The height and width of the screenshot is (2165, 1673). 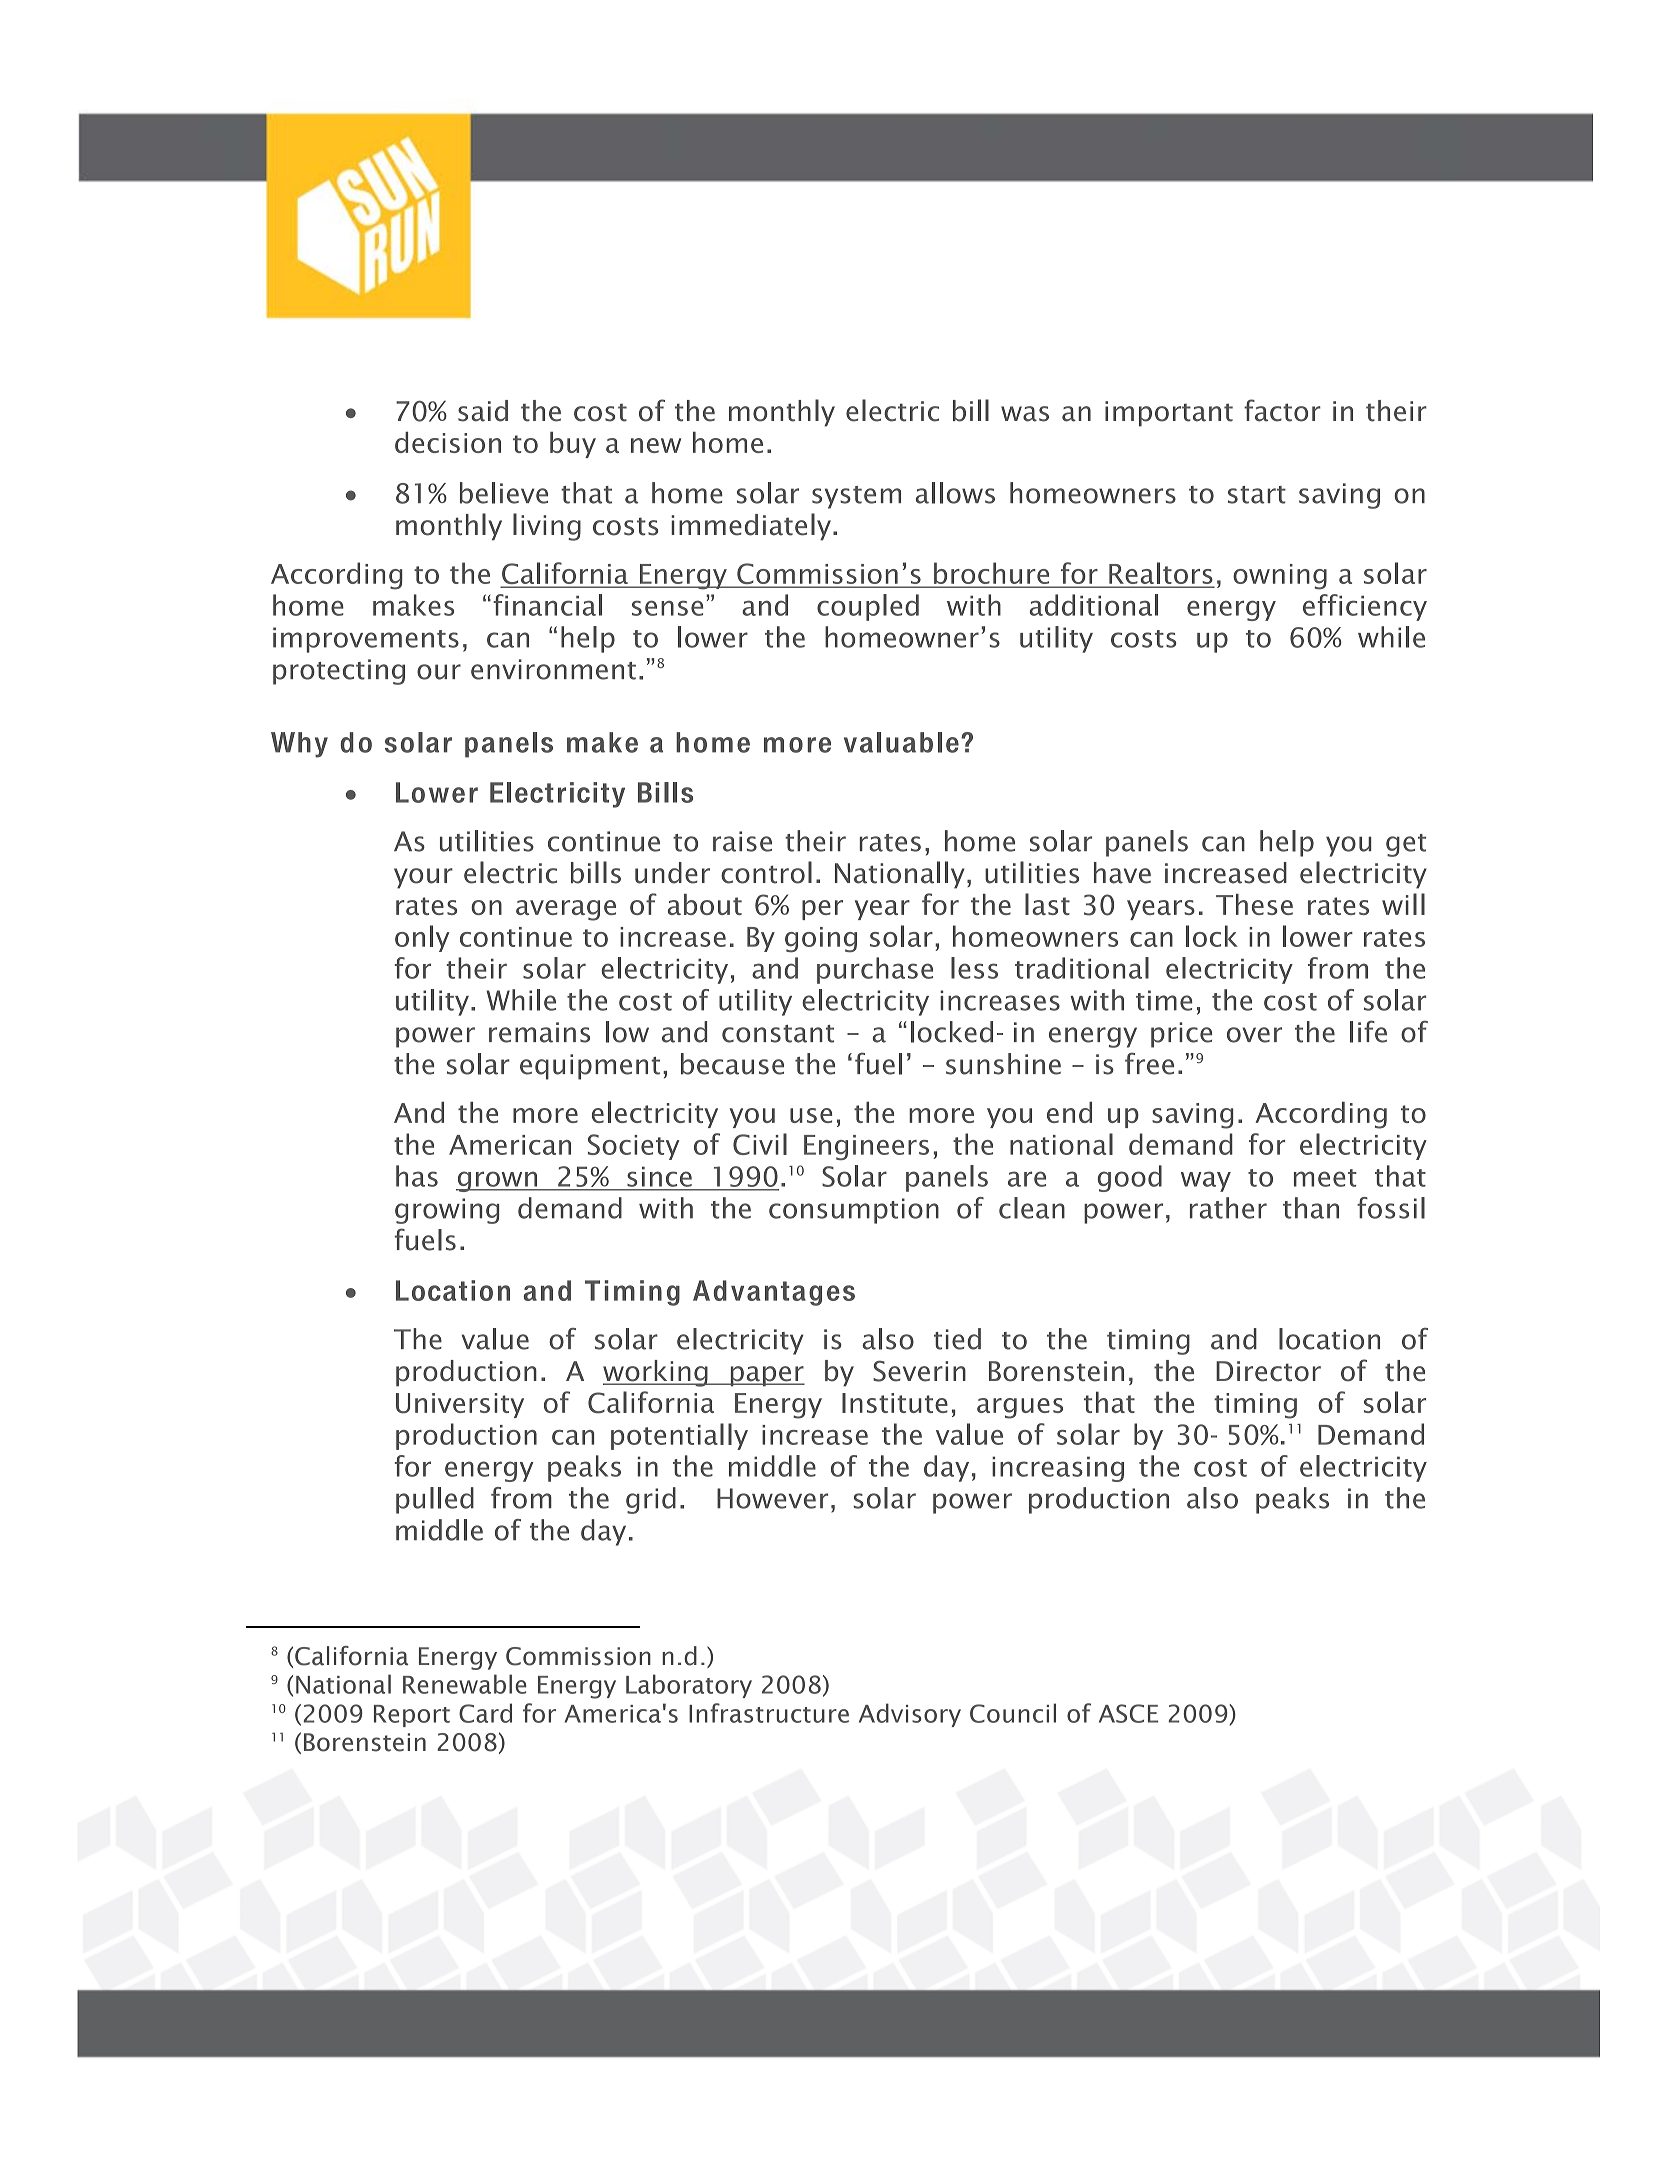 I want to click on protecting, so click(x=339, y=672).
